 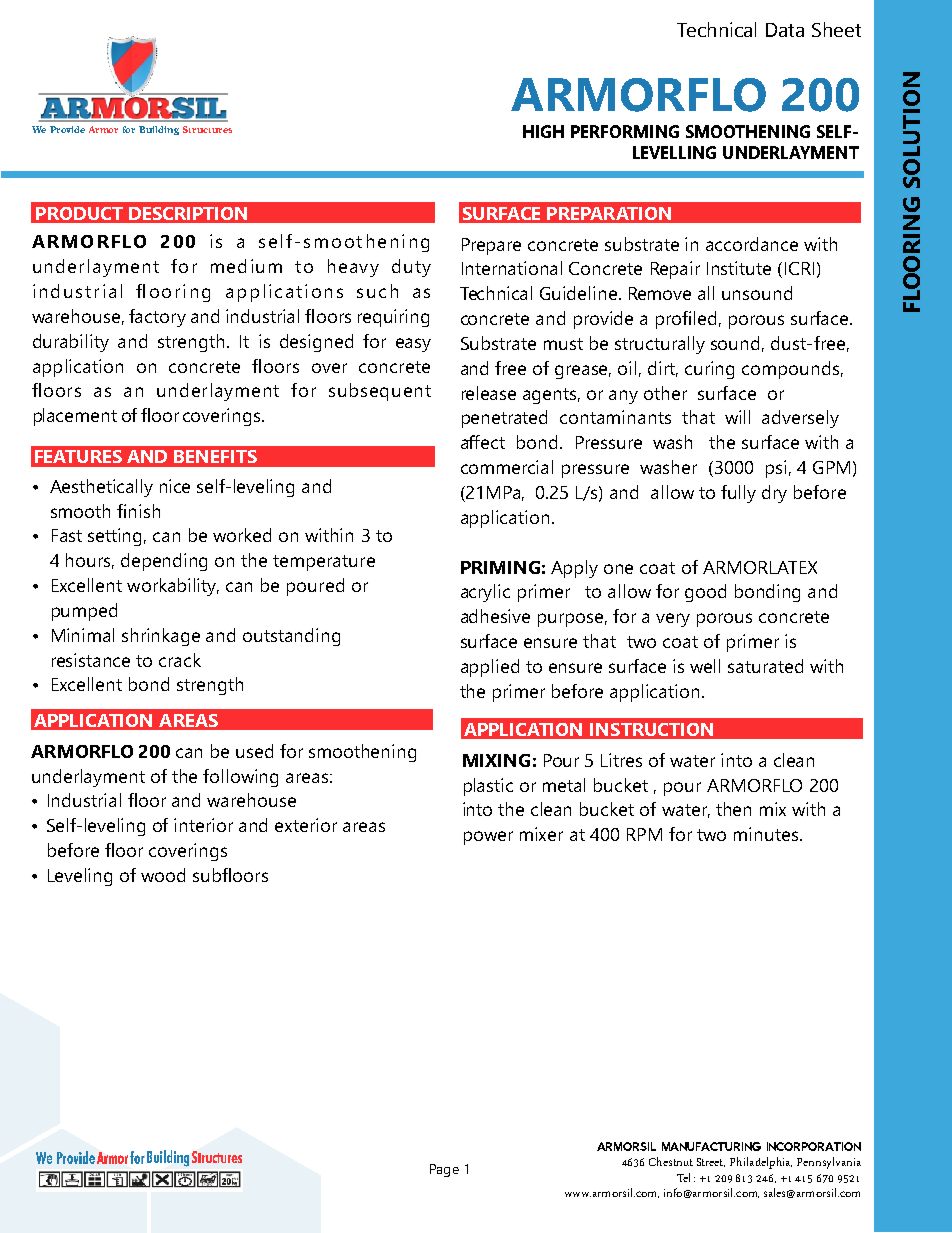 I want to click on HIGH, so click(x=543, y=131).
